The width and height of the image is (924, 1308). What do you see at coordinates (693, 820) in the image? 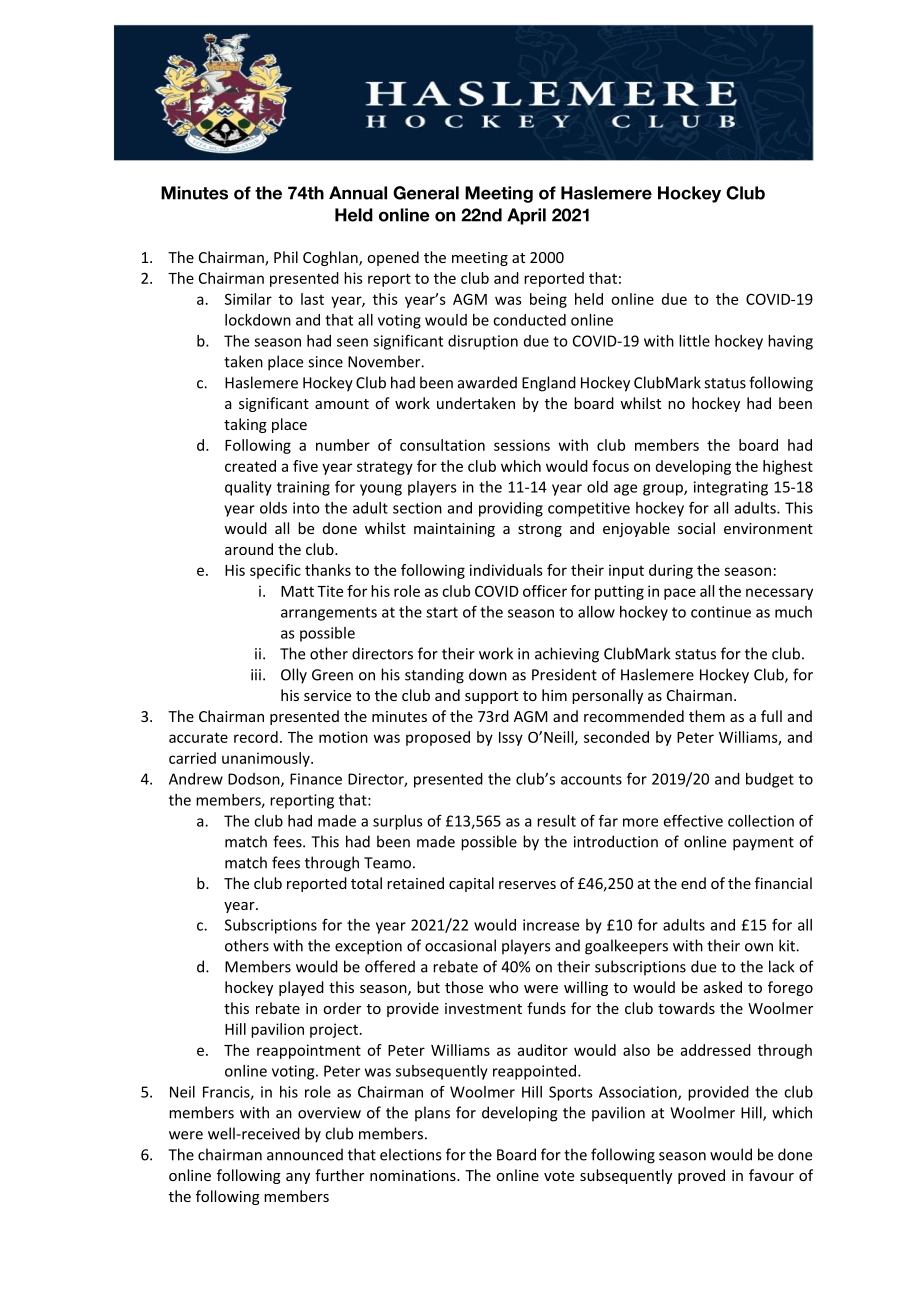
I see `effective` at bounding box center [693, 820].
